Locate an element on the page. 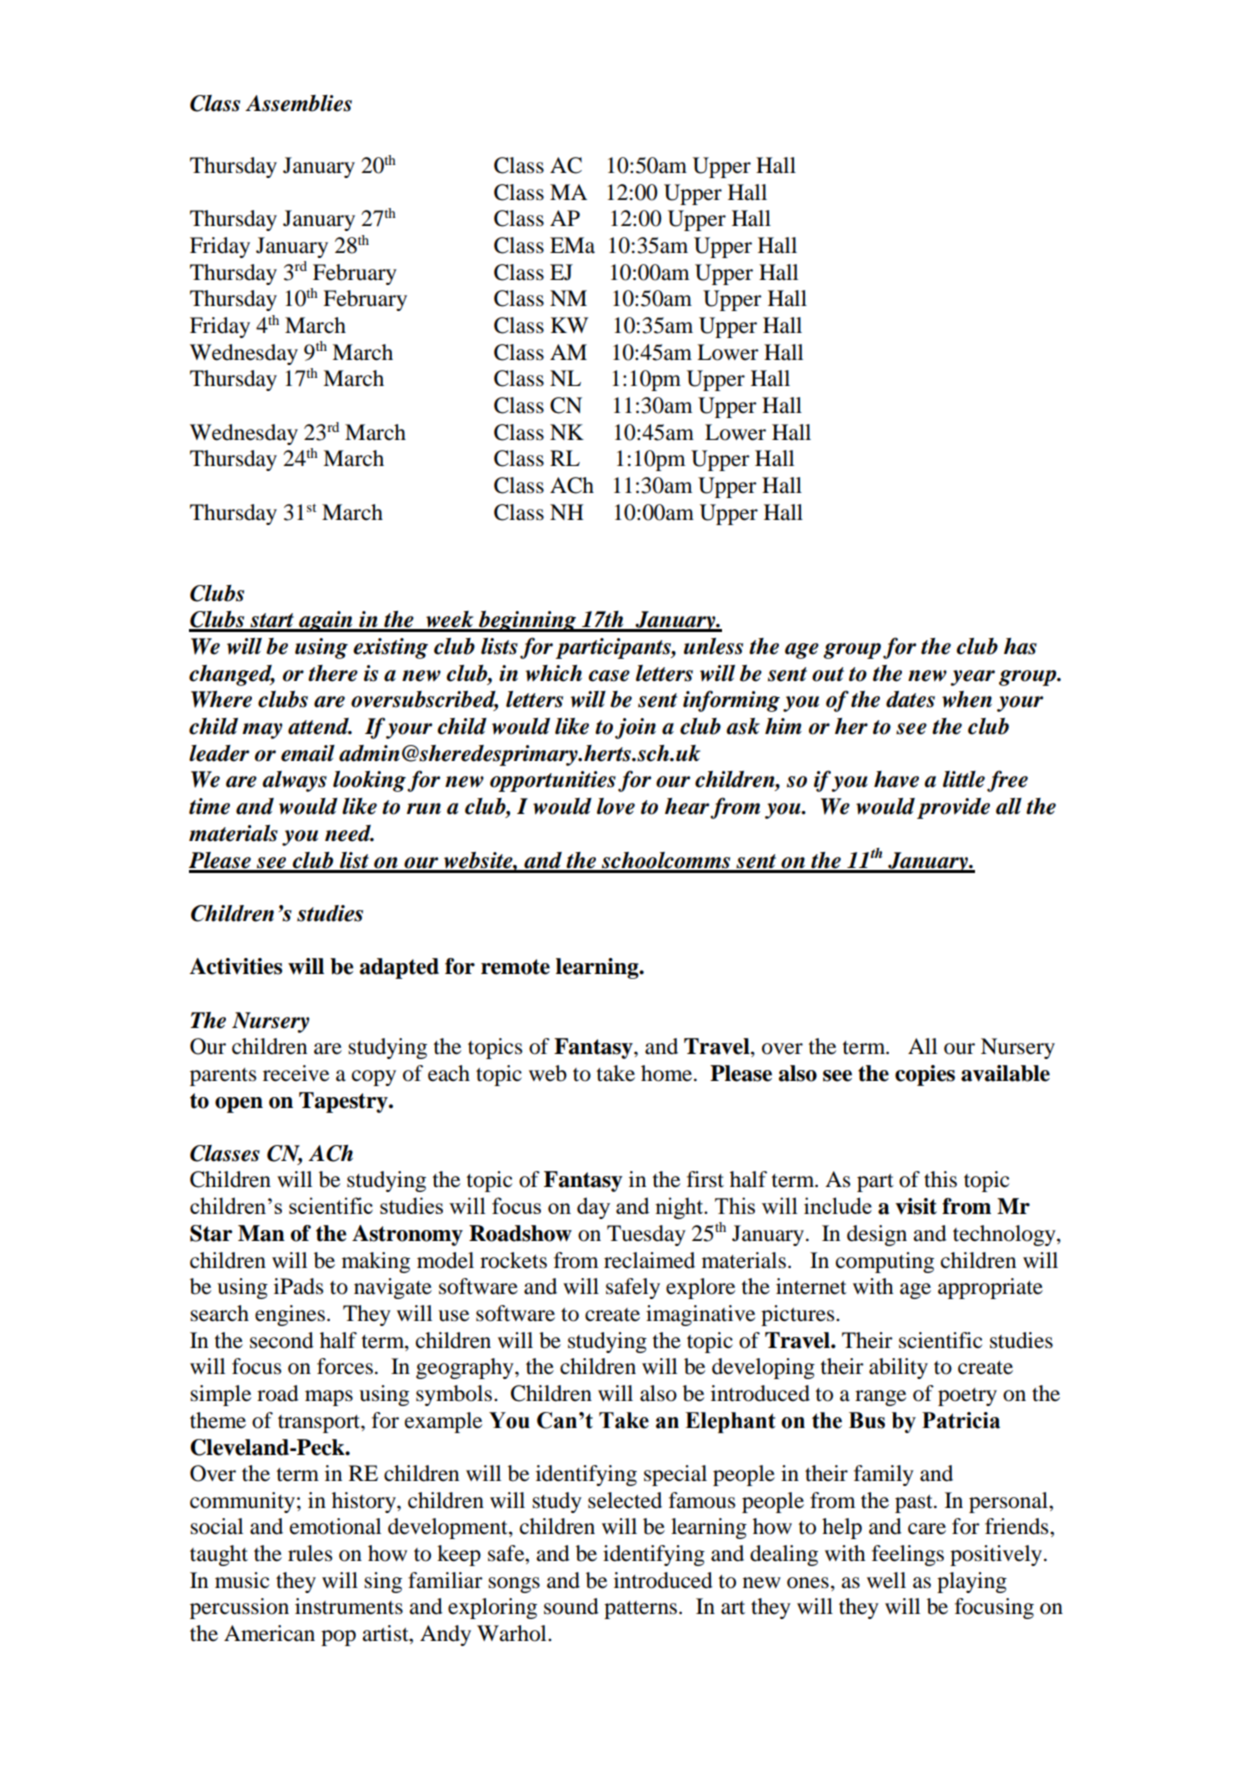 This image has width=1257, height=1776. beginning is located at coordinates (527, 621).
